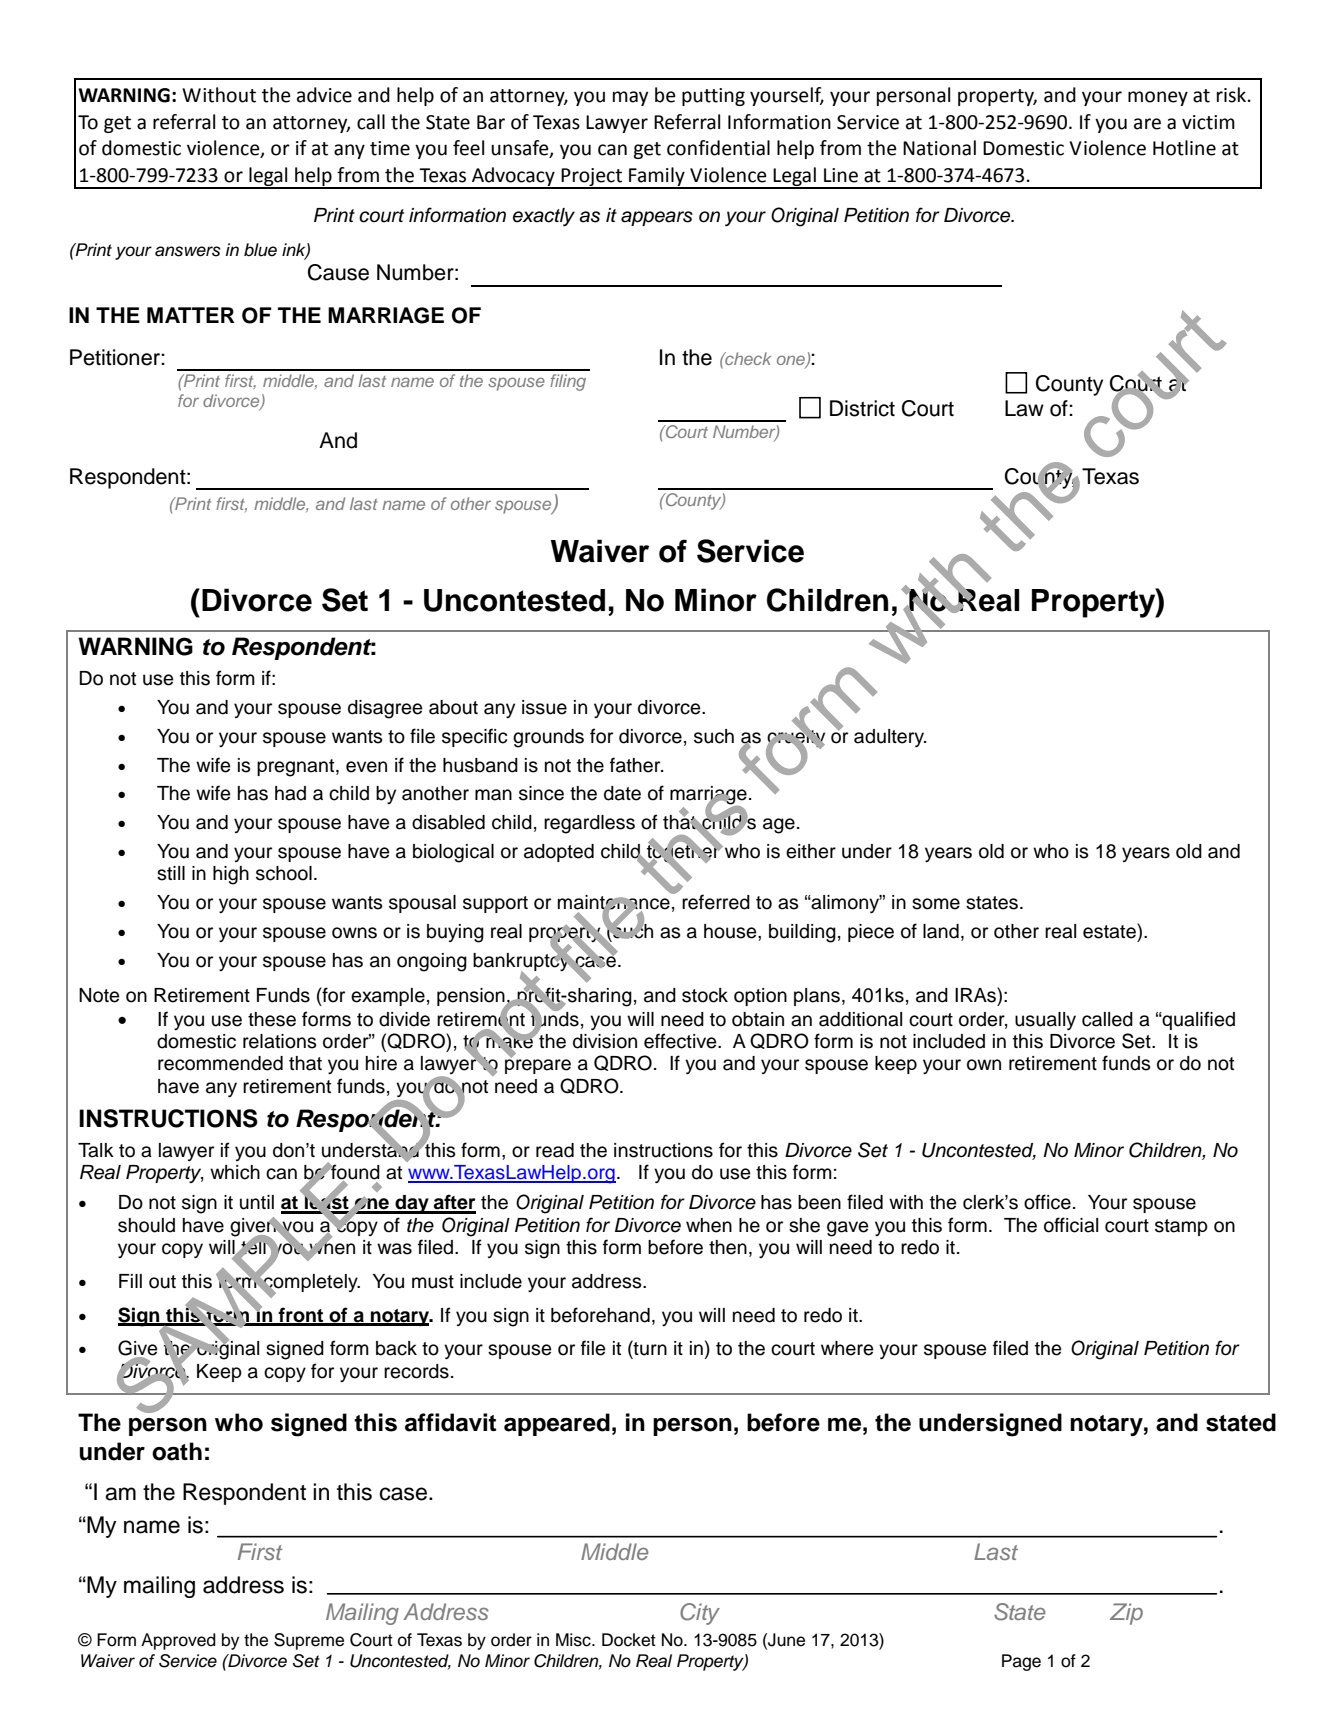  What do you see at coordinates (1071, 1225) in the screenshot?
I see `official` at bounding box center [1071, 1225].
